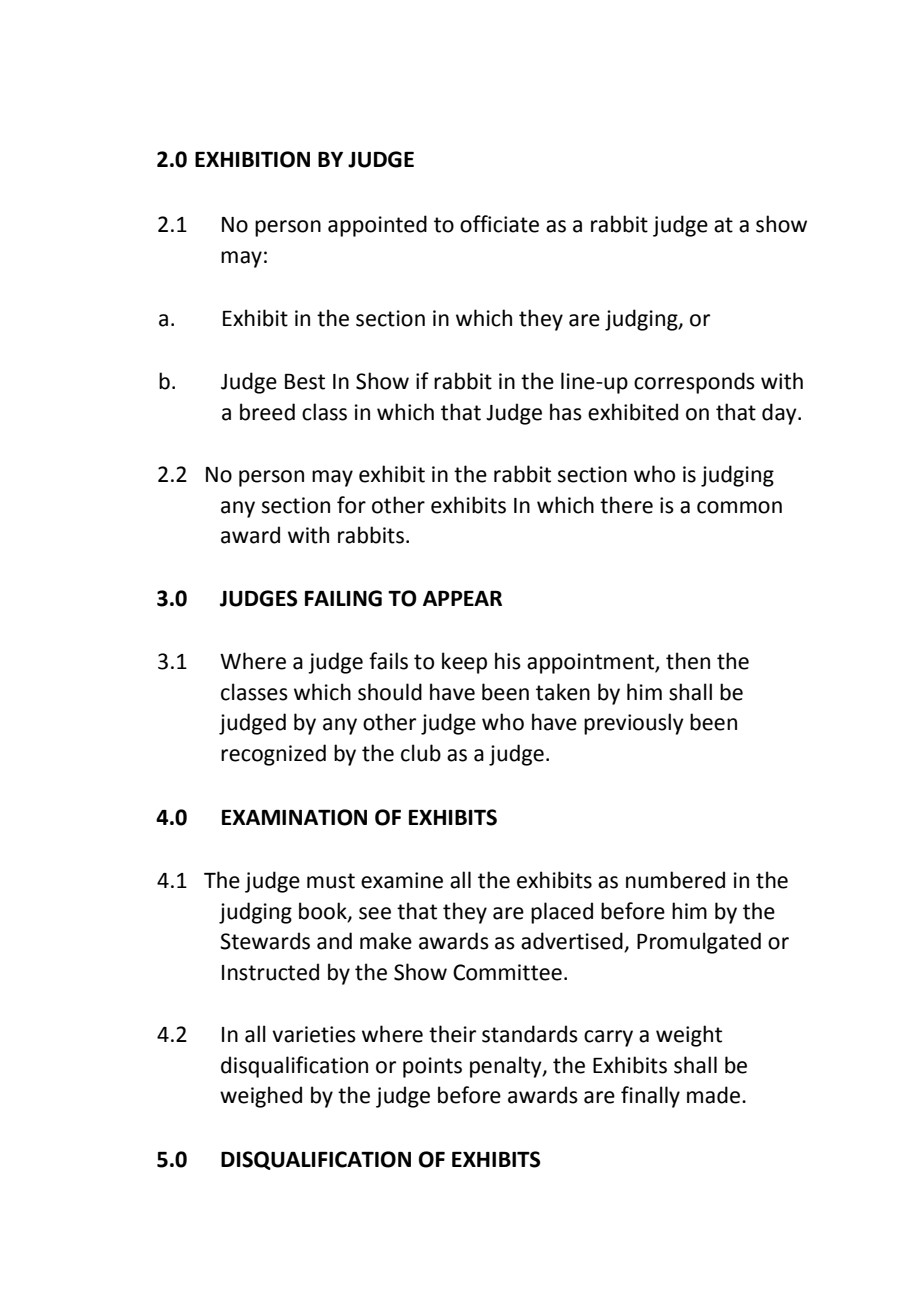  What do you see at coordinates (305, 382) in the page?
I see `Best` at bounding box center [305, 382].
